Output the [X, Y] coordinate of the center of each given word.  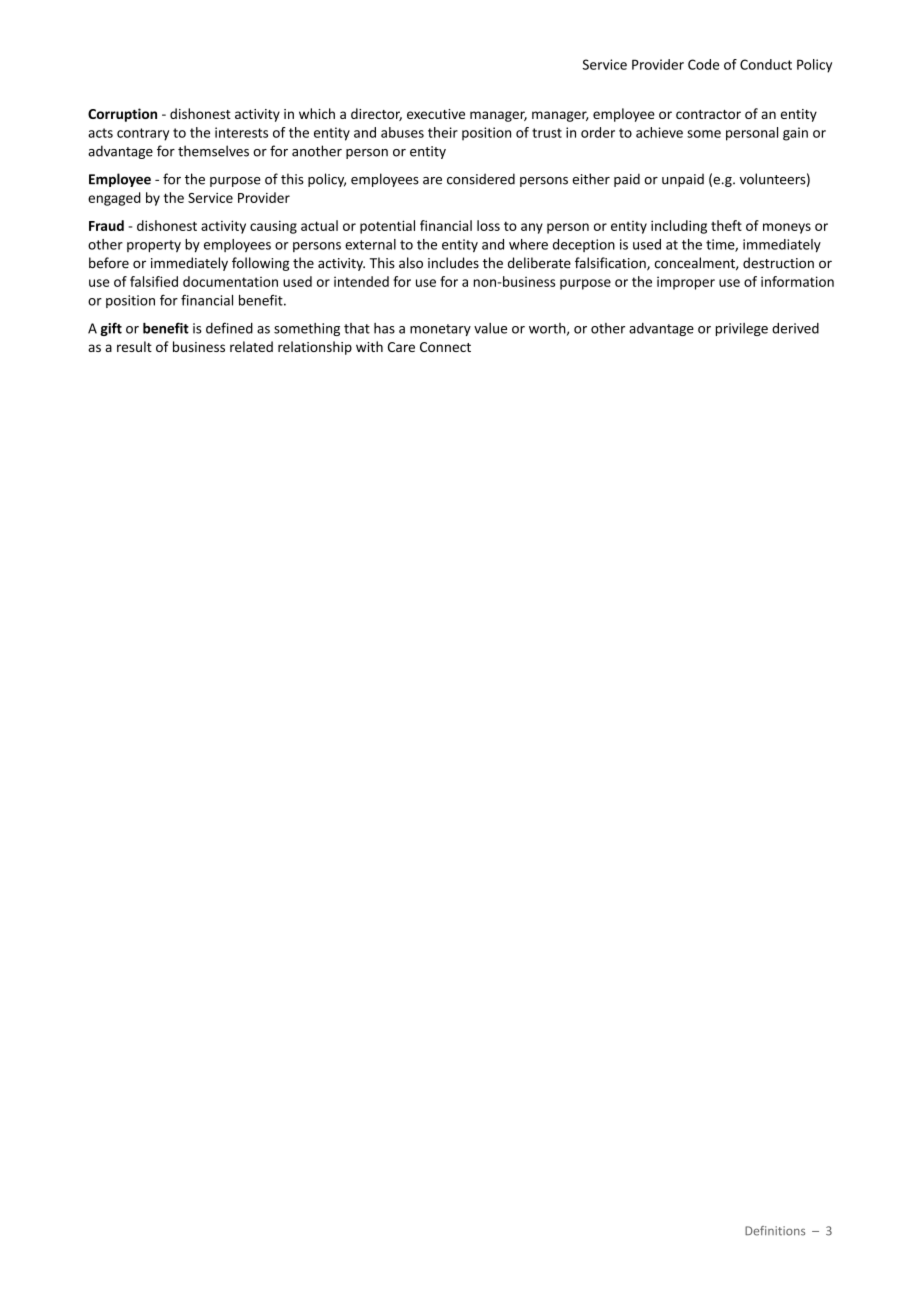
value [490, 328]
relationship [315, 348]
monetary [440, 330]
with [369, 346]
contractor [708, 114]
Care [401, 347]
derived [795, 328]
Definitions [775, 1231]
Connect [445, 347]
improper [686, 283]
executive [436, 114]
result [134, 346]
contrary [143, 134]
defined [229, 328]
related [251, 346]
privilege [742, 329]
